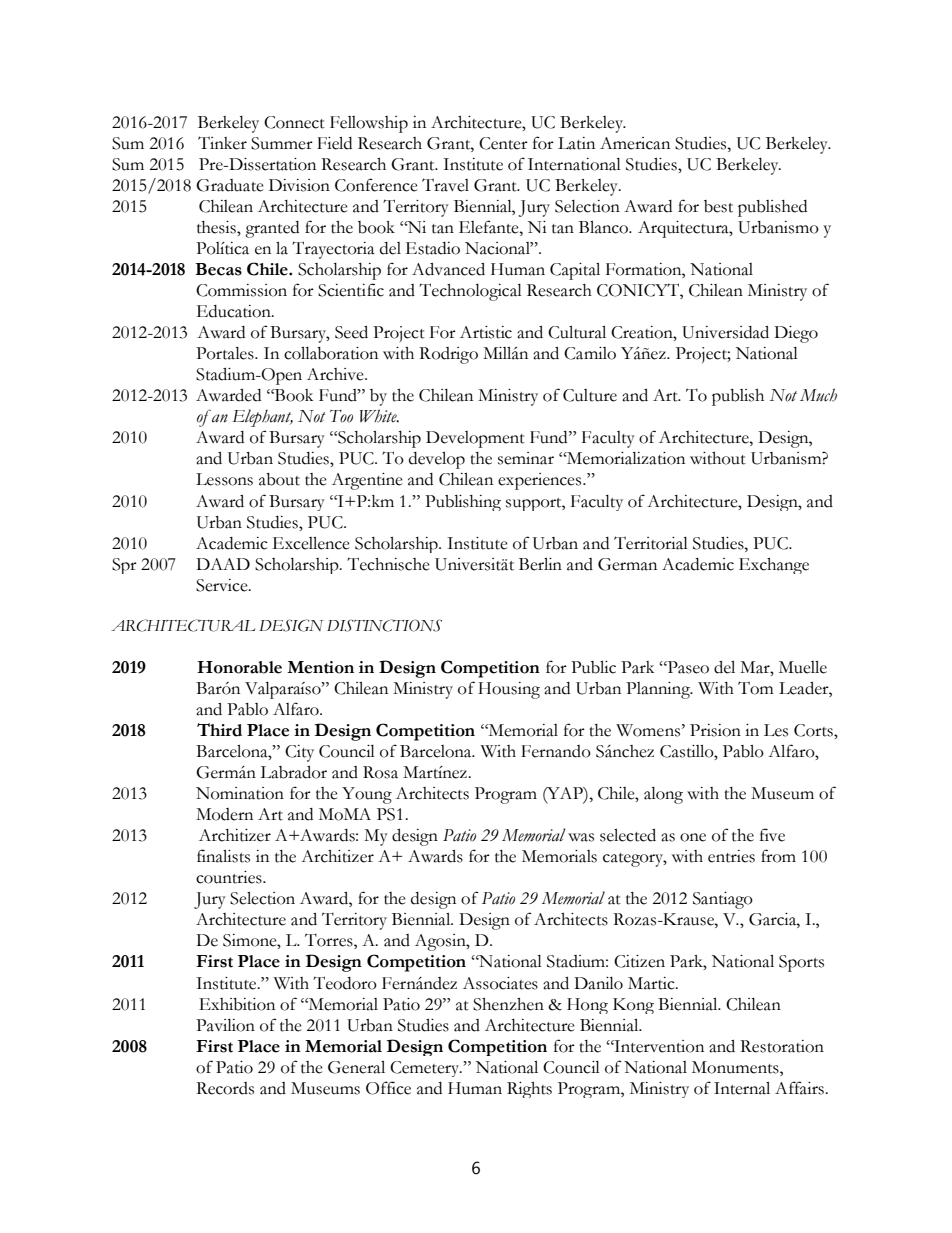  What do you see at coordinates (774, 566) in the screenshot?
I see `Exchange` at bounding box center [774, 566].
